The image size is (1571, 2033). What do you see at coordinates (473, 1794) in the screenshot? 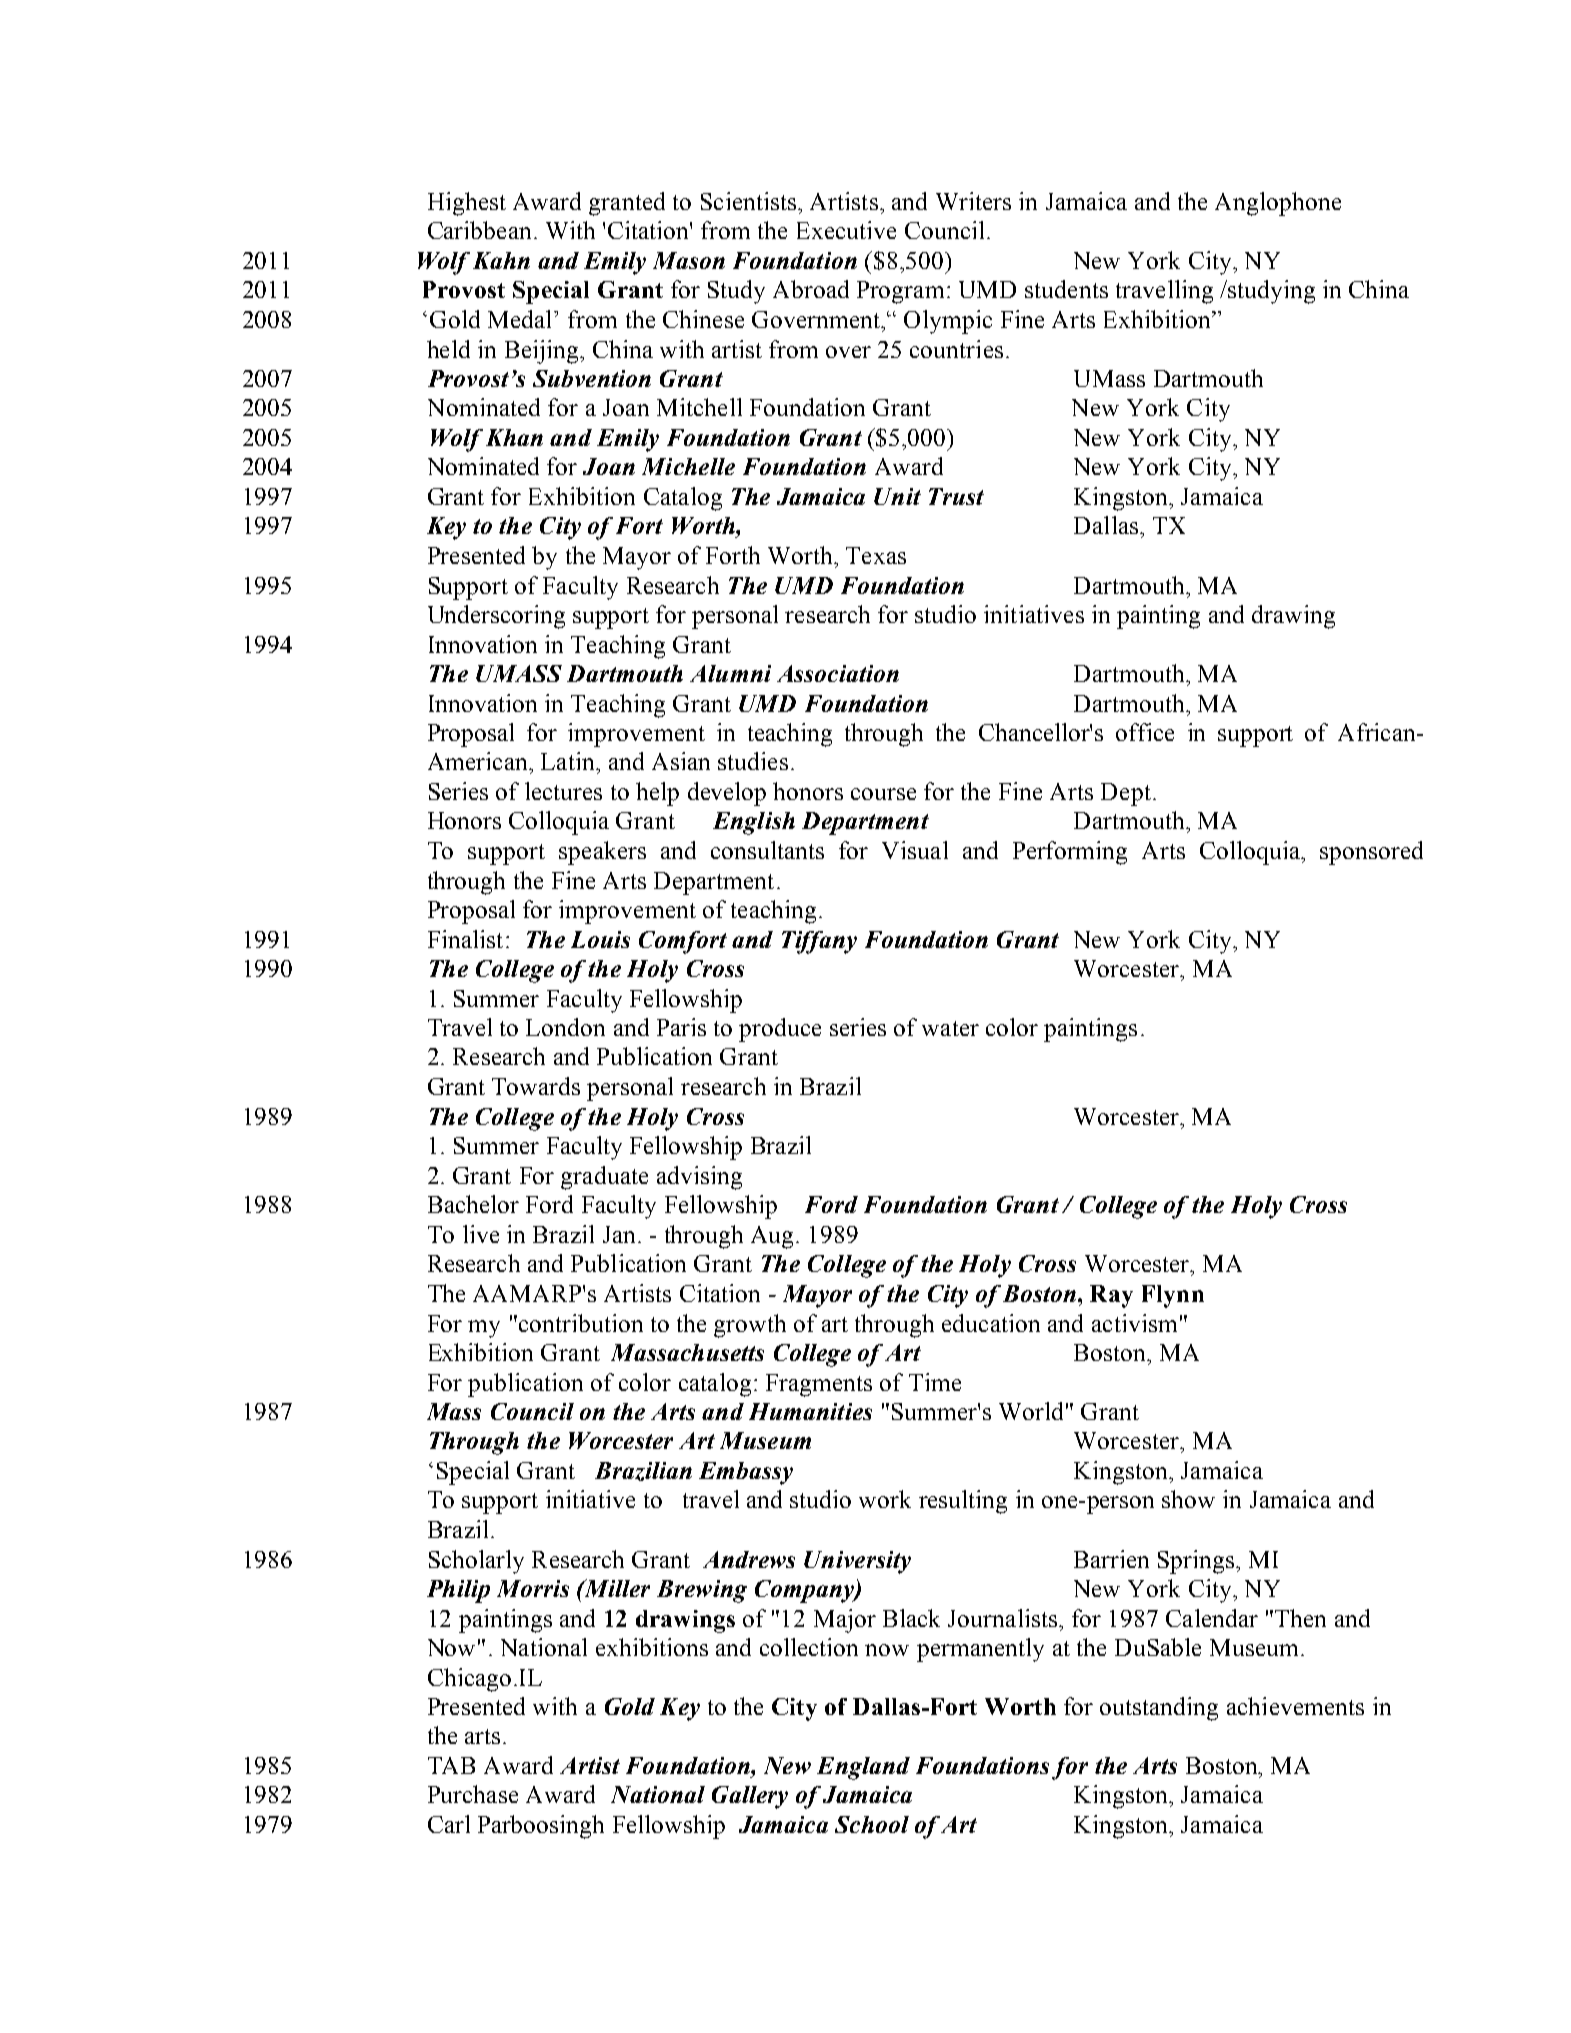
I see `Purchase` at bounding box center [473, 1794].
